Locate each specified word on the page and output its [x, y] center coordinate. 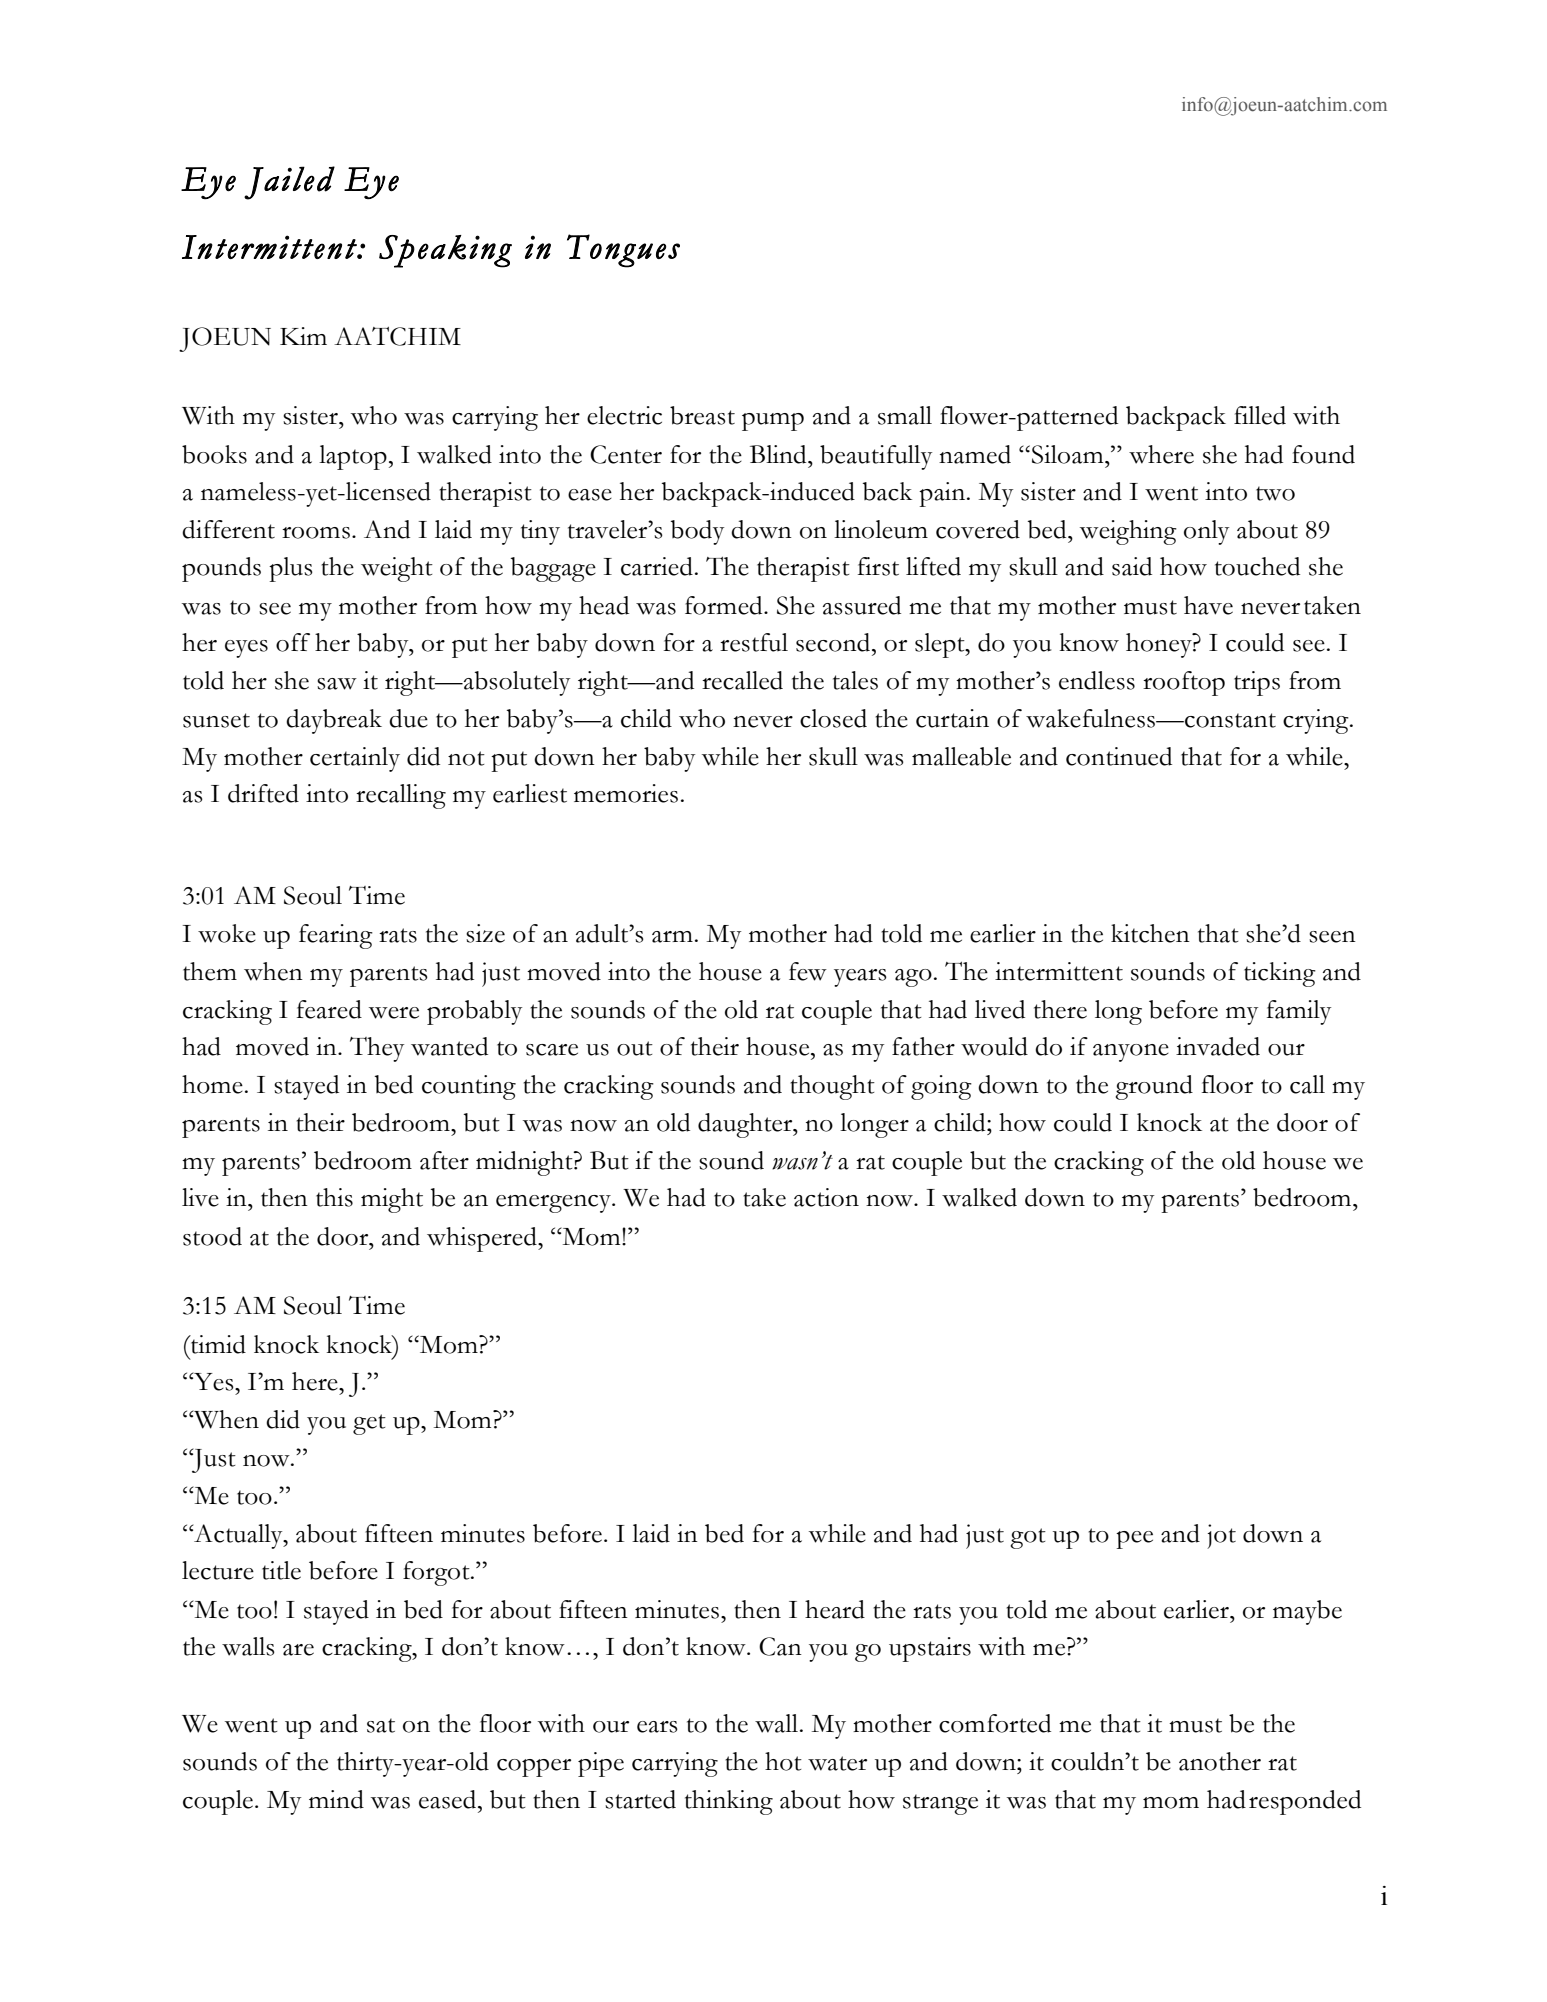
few [808, 971]
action [826, 1197]
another [1220, 1761]
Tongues [623, 251]
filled [1260, 415]
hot [783, 1761]
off [293, 642]
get [369, 1424]
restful [754, 642]
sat [381, 1725]
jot [1221, 1536]
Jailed [289, 183]
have [1208, 605]
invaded [1218, 1046]
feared [329, 1009]
